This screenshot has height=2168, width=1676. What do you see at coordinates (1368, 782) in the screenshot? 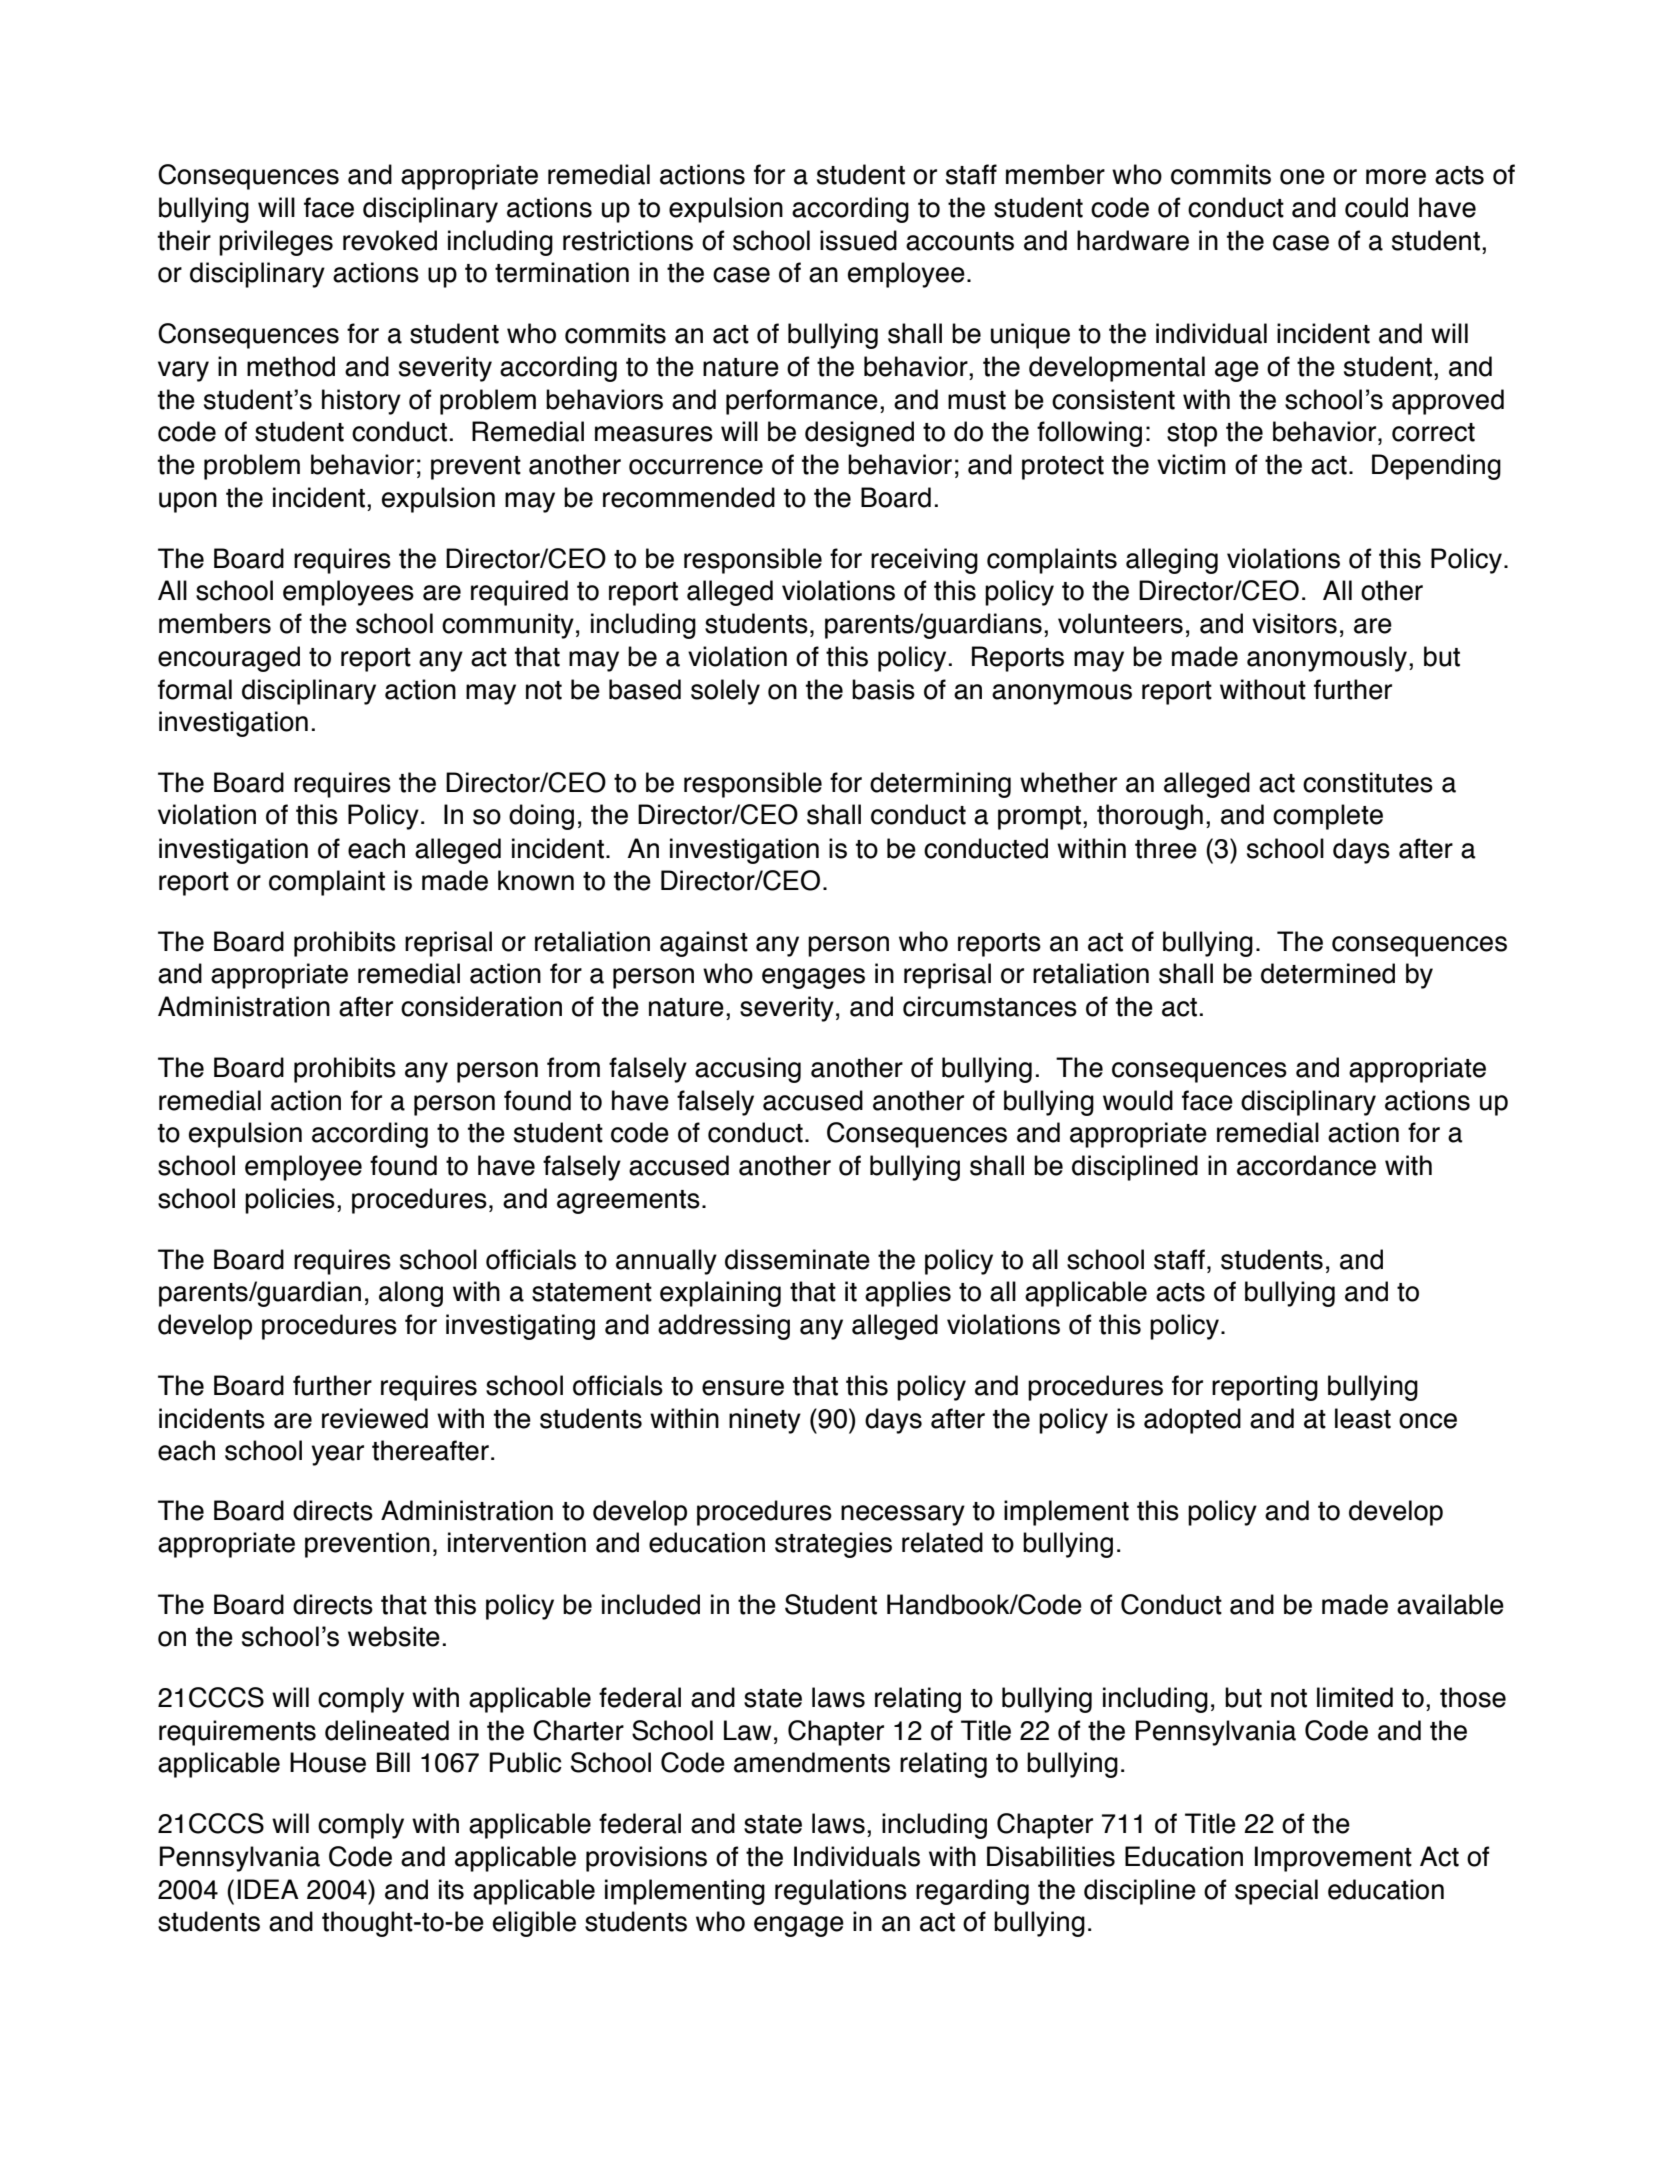
I see `constitutes` at bounding box center [1368, 782].
